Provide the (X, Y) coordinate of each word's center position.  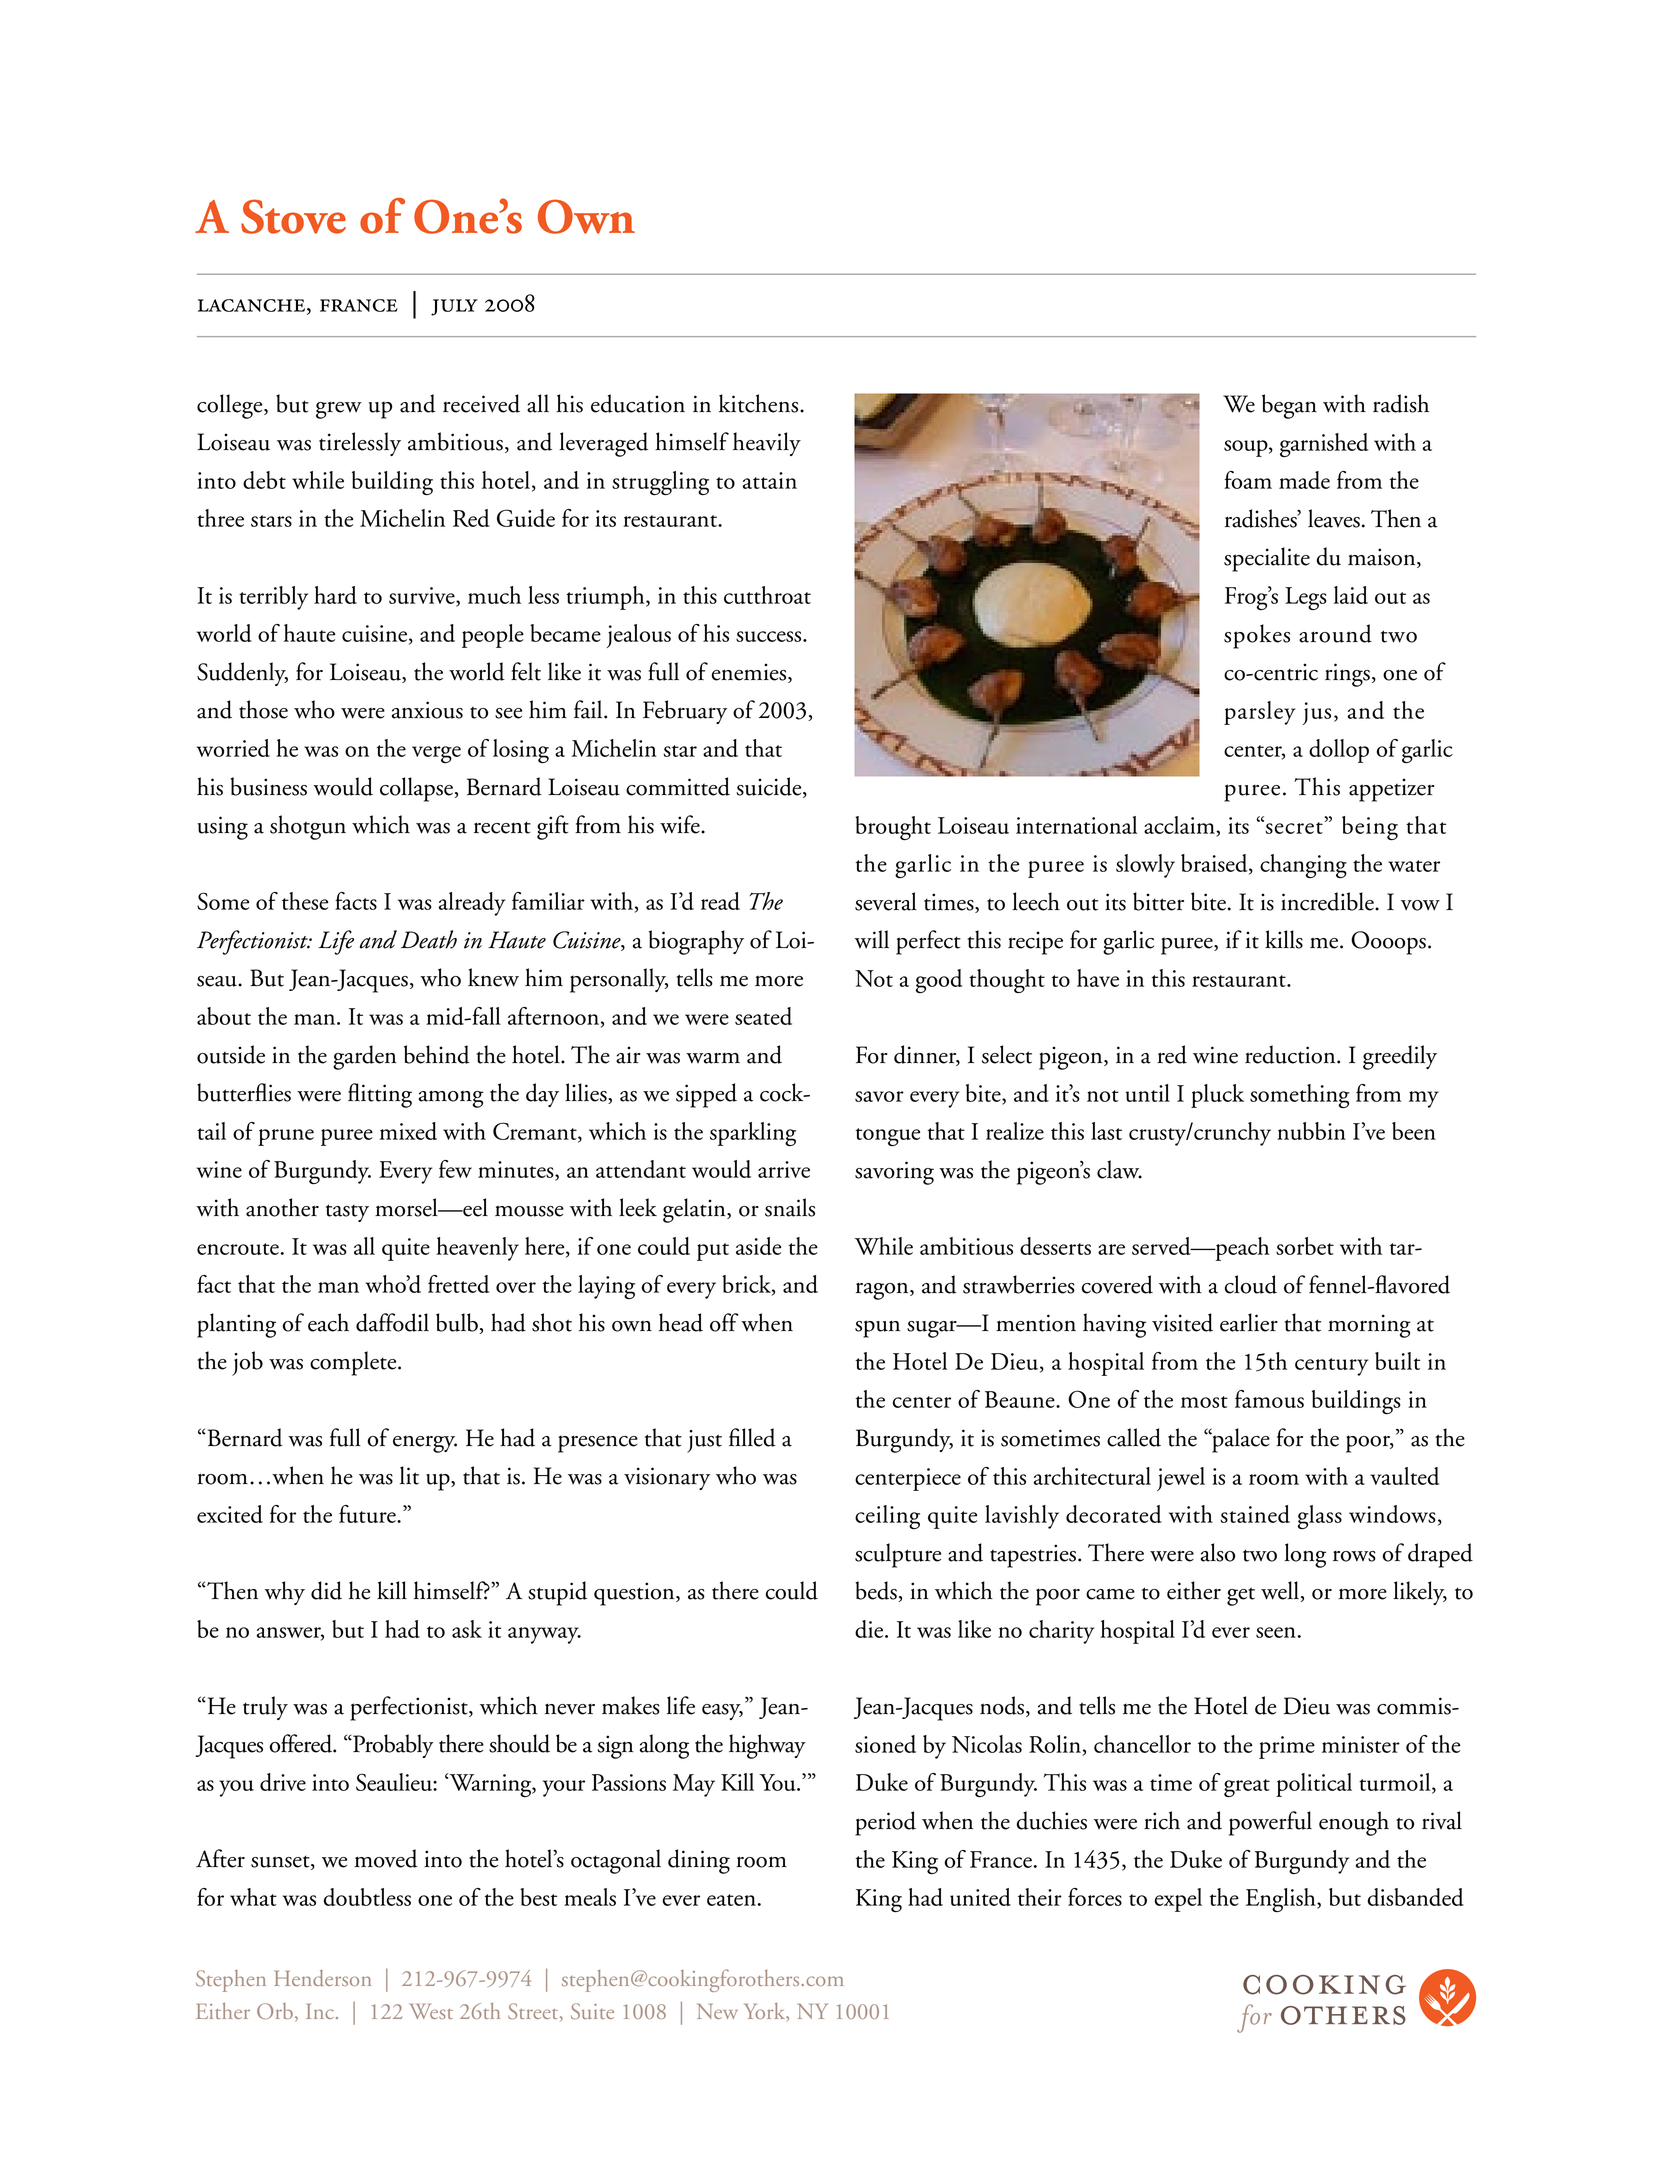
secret (1293, 827)
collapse (417, 789)
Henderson (322, 1978)
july (454, 307)
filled (752, 1437)
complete (354, 1363)
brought (893, 828)
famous (1269, 1399)
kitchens (760, 403)
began (1289, 406)
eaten (731, 1900)
